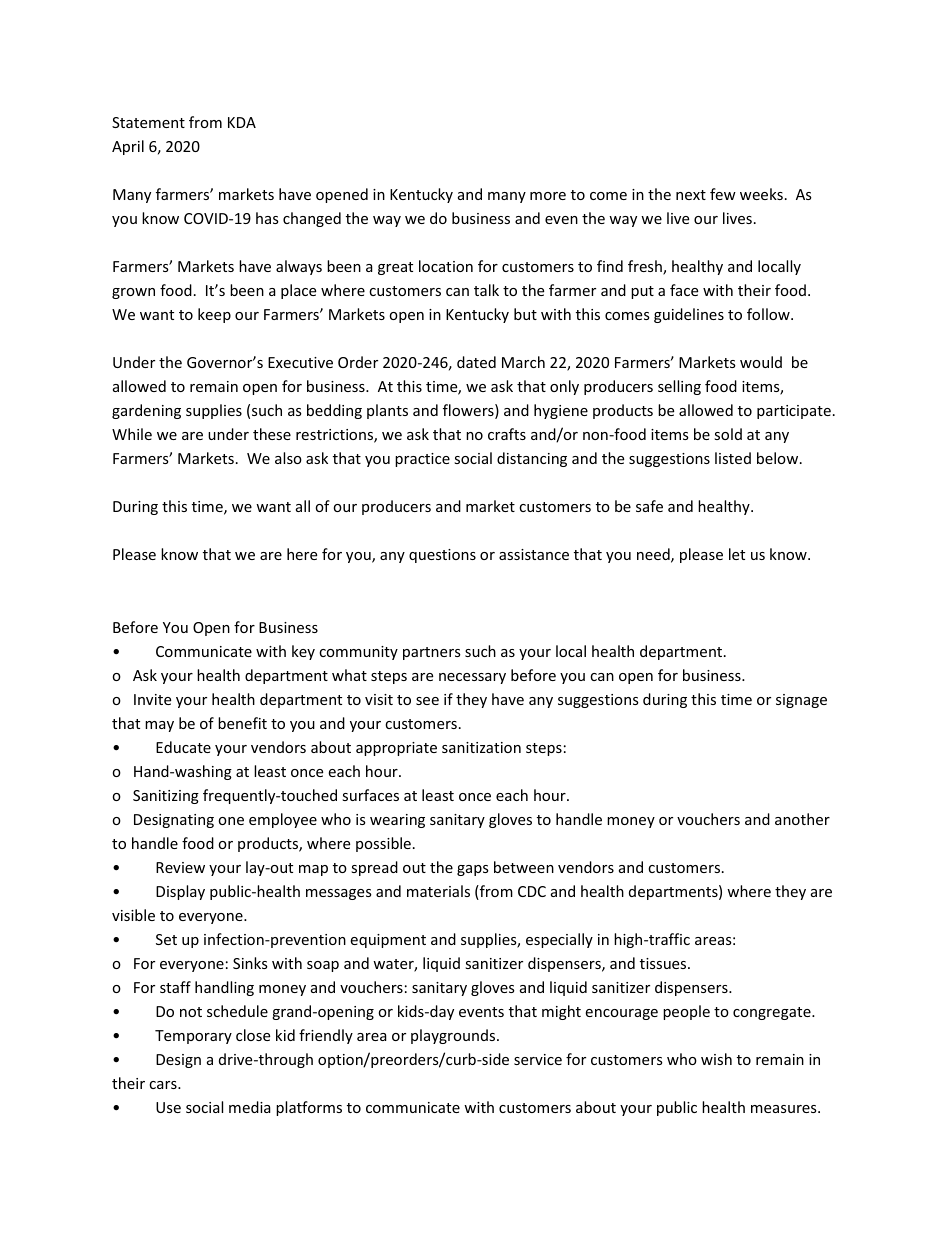  What do you see at coordinates (664, 963) in the image?
I see `tissues` at bounding box center [664, 963].
